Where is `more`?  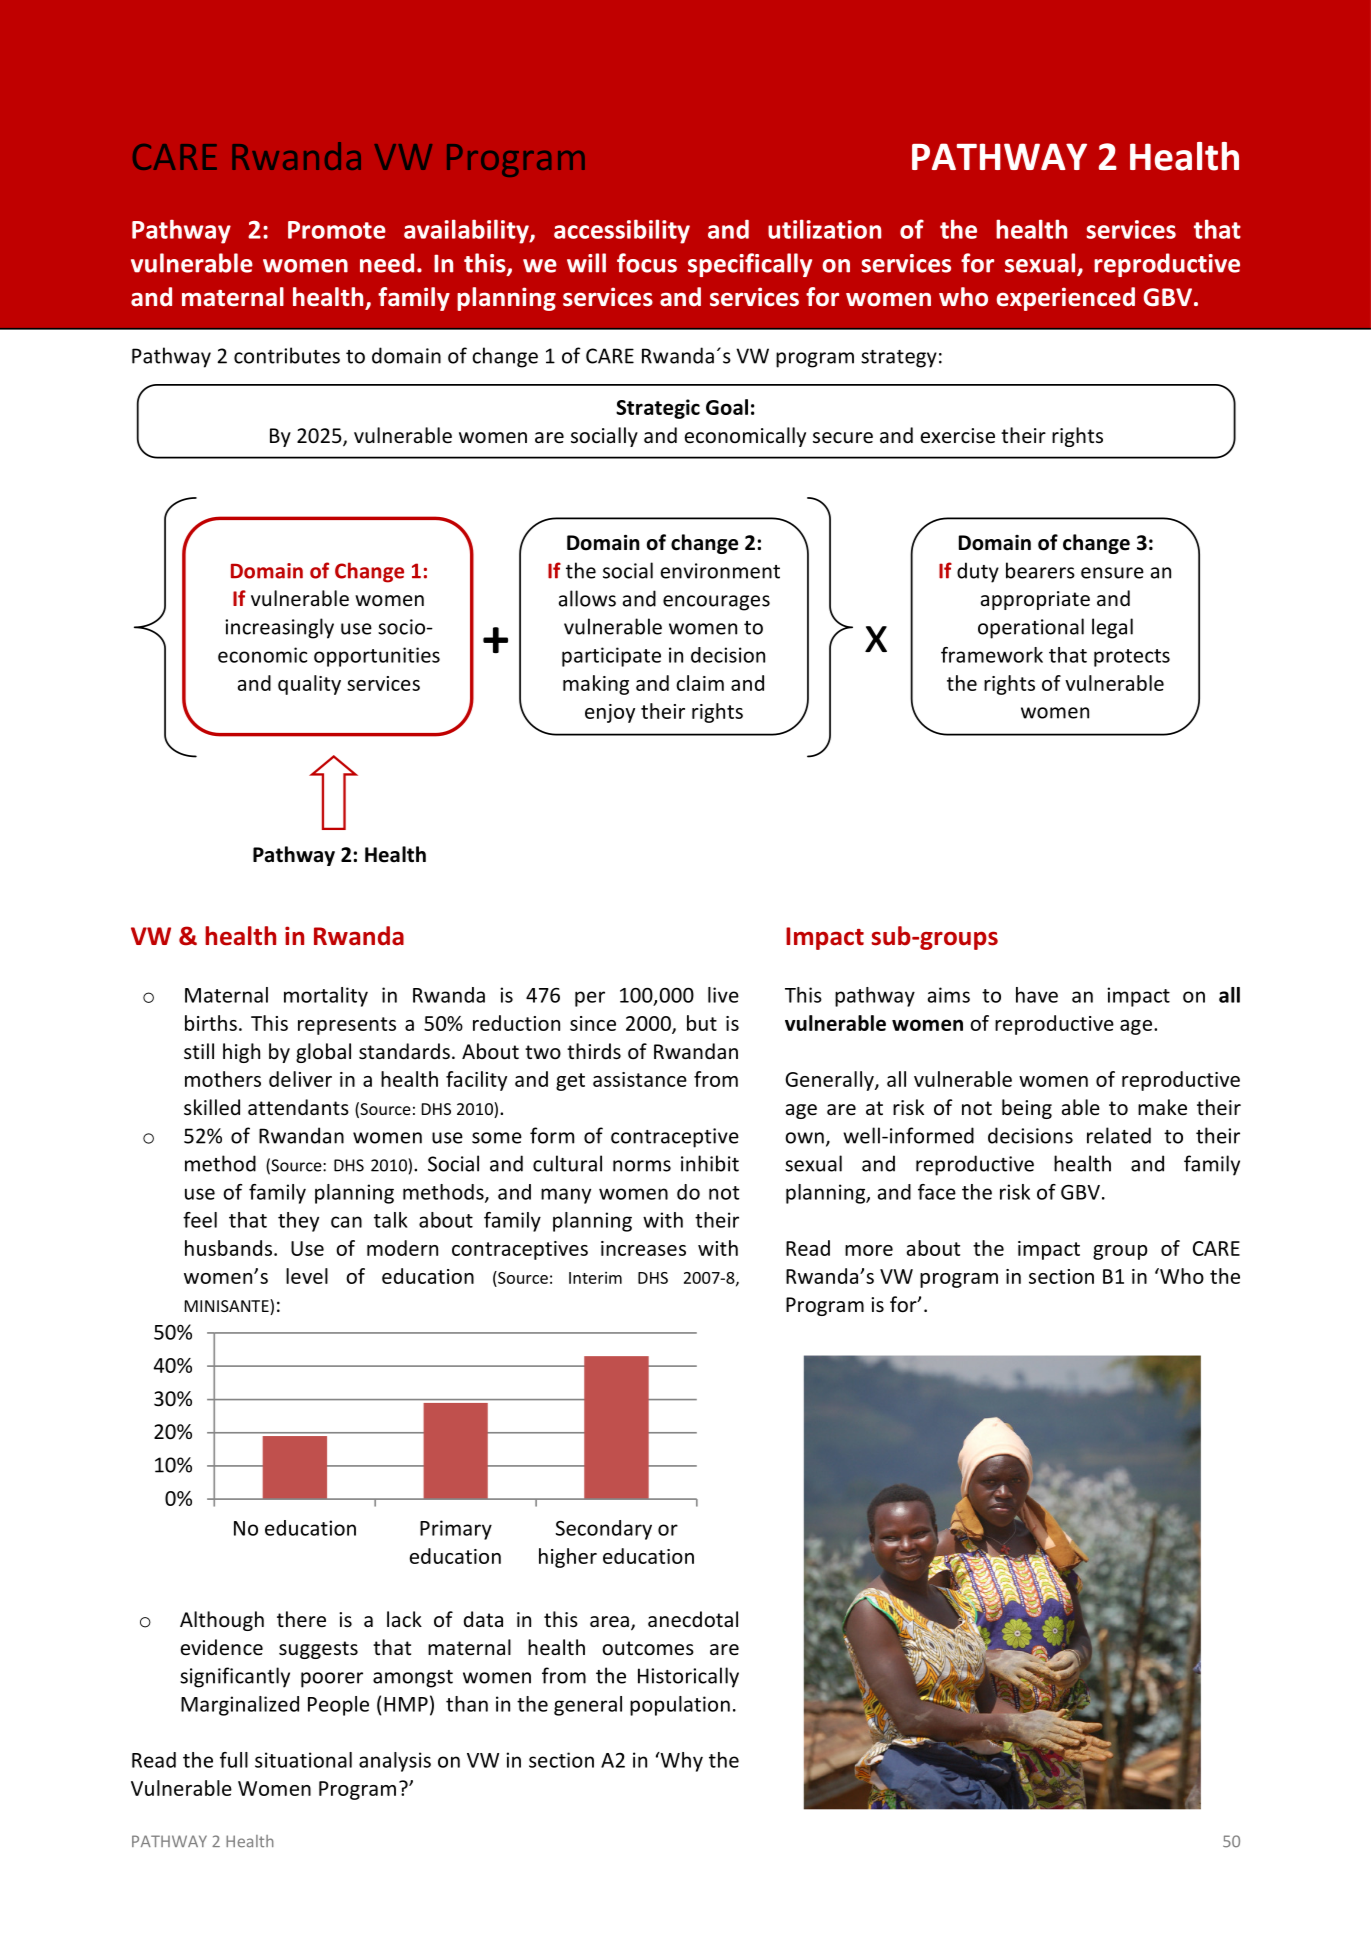
more is located at coordinates (869, 1250).
